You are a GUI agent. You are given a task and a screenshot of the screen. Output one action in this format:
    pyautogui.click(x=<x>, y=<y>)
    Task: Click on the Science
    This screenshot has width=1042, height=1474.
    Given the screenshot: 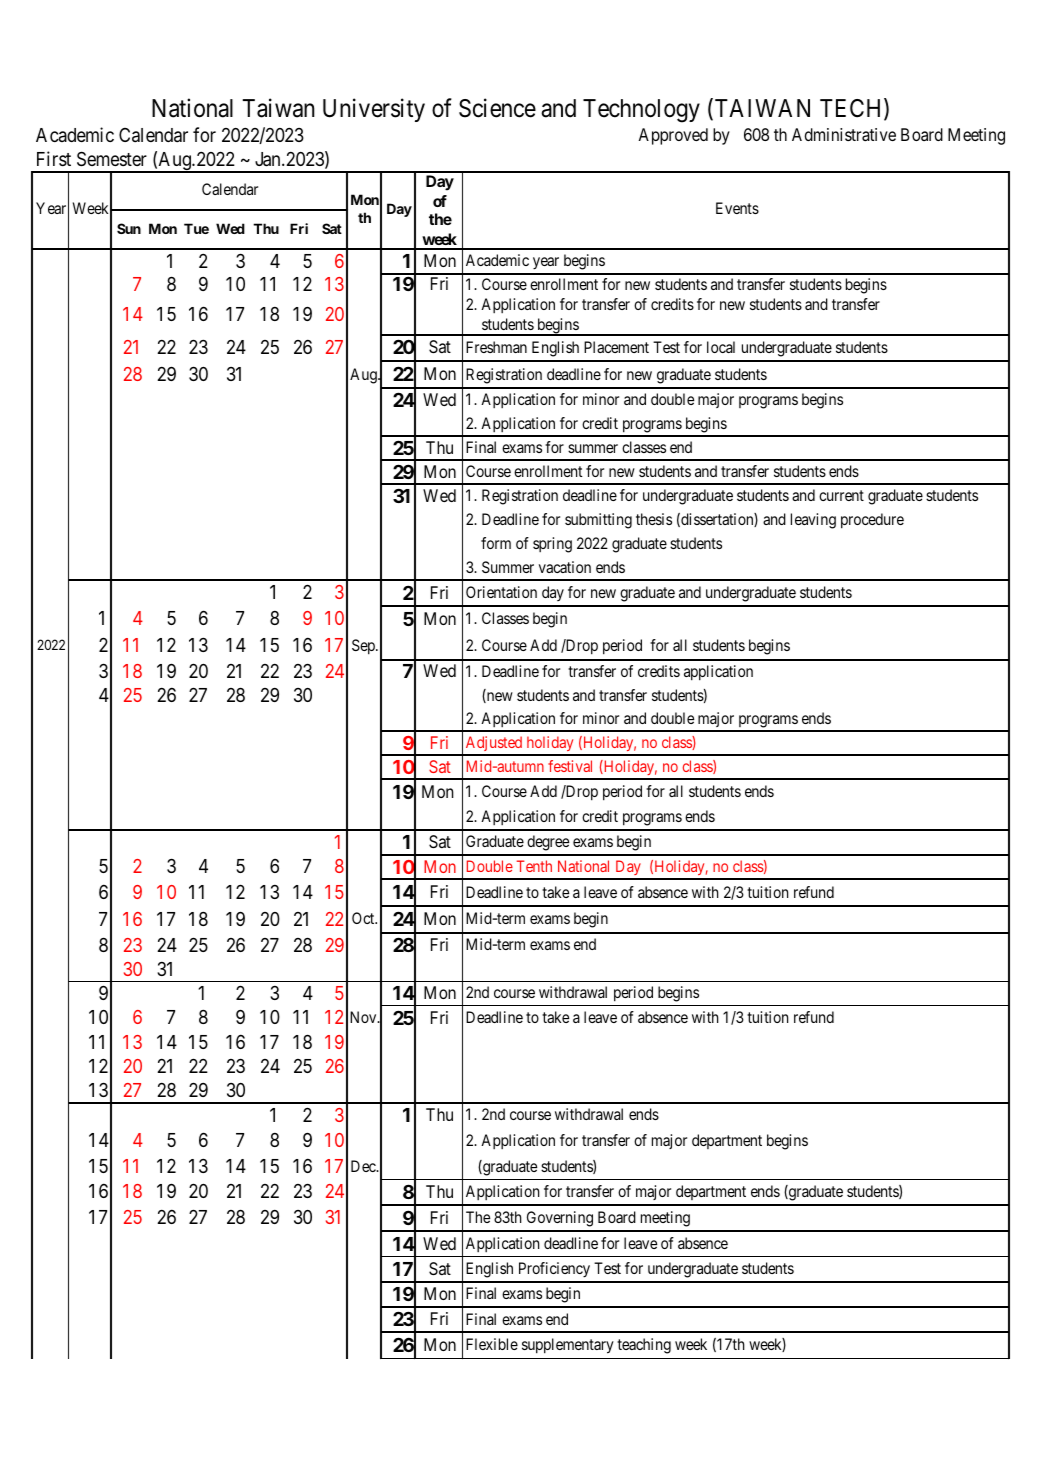 What is the action you would take?
    pyautogui.click(x=497, y=108)
